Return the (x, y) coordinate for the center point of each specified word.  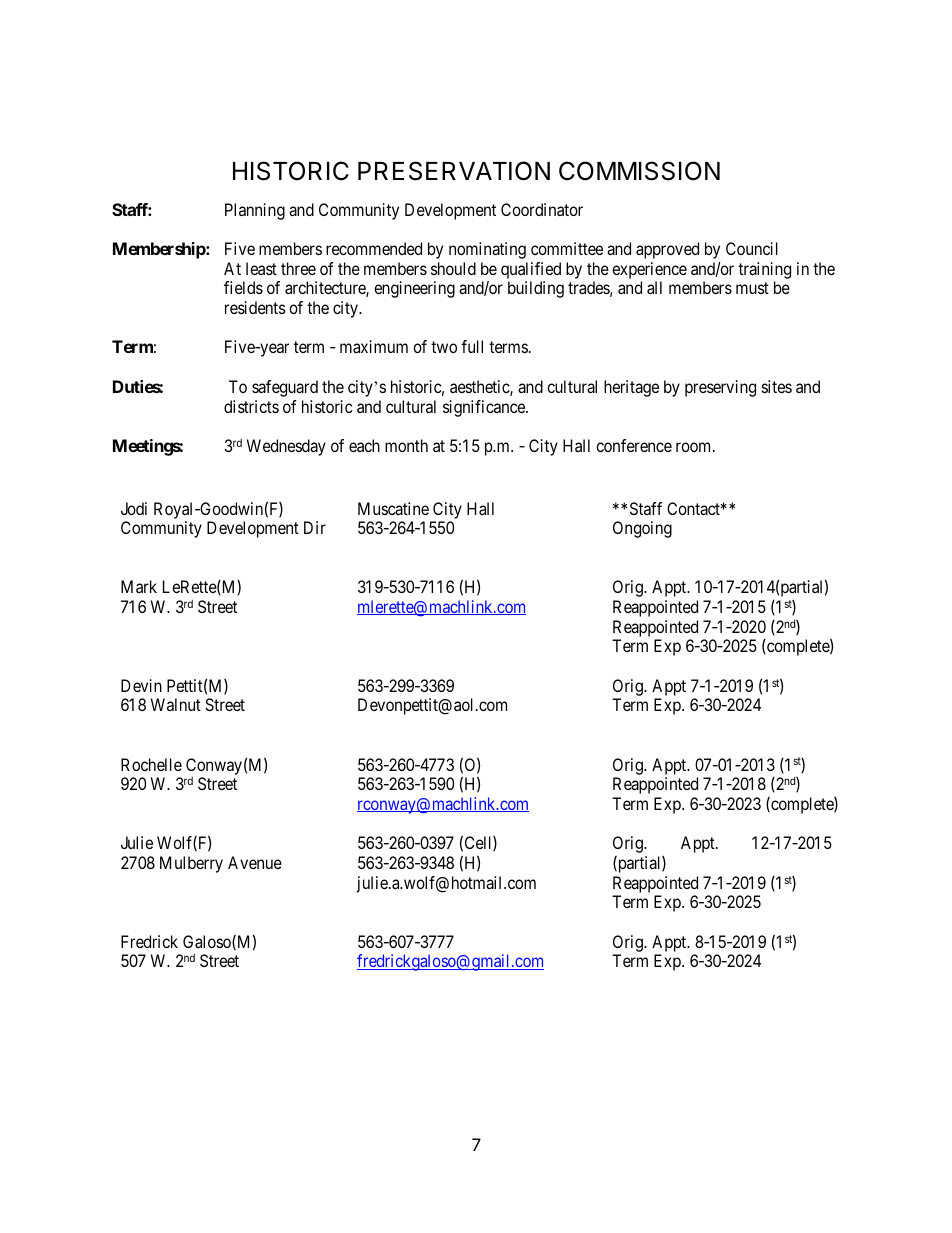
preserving (720, 388)
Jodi (134, 508)
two (444, 347)
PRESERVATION (454, 171)
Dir (315, 527)
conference (634, 445)
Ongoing (642, 529)
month (406, 445)
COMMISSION (639, 171)
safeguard (285, 388)
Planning (255, 211)
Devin (141, 685)
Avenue (255, 862)
